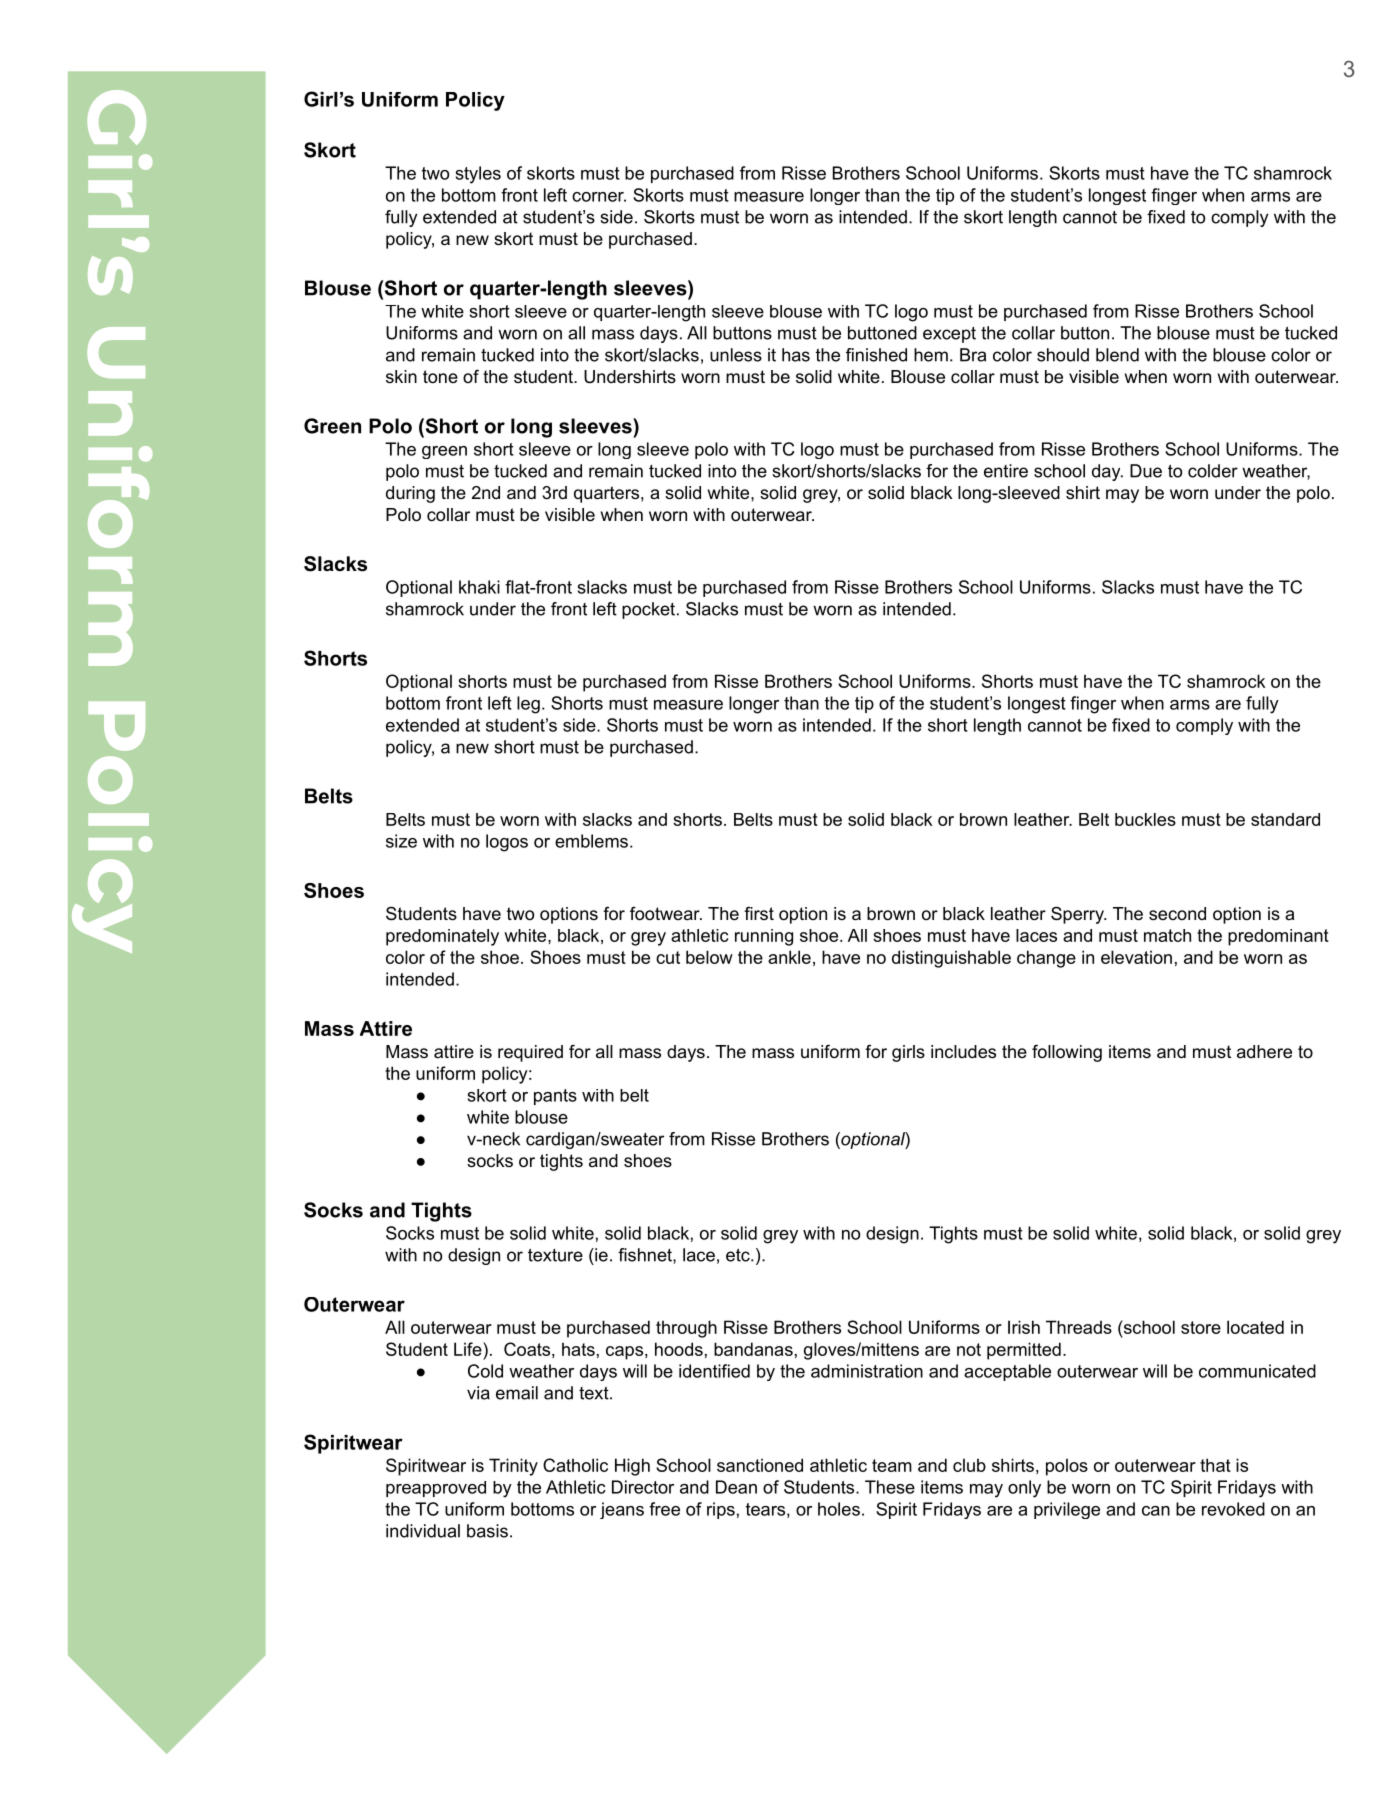  What do you see at coordinates (759, 913) in the screenshot?
I see `first` at bounding box center [759, 913].
